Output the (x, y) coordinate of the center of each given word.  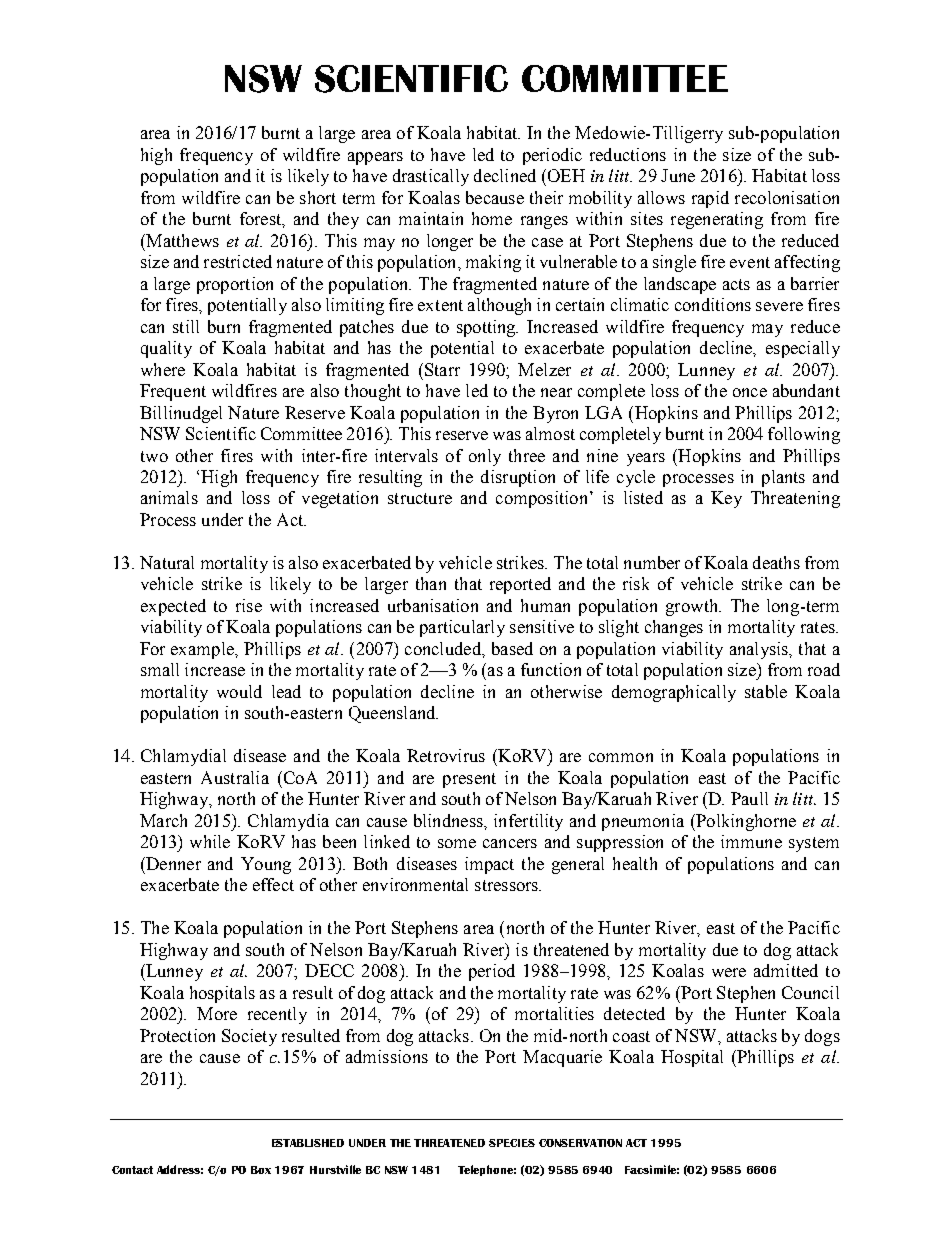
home (492, 218)
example (203, 650)
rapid (710, 199)
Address (180, 1169)
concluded (444, 648)
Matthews (181, 240)
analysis (760, 650)
